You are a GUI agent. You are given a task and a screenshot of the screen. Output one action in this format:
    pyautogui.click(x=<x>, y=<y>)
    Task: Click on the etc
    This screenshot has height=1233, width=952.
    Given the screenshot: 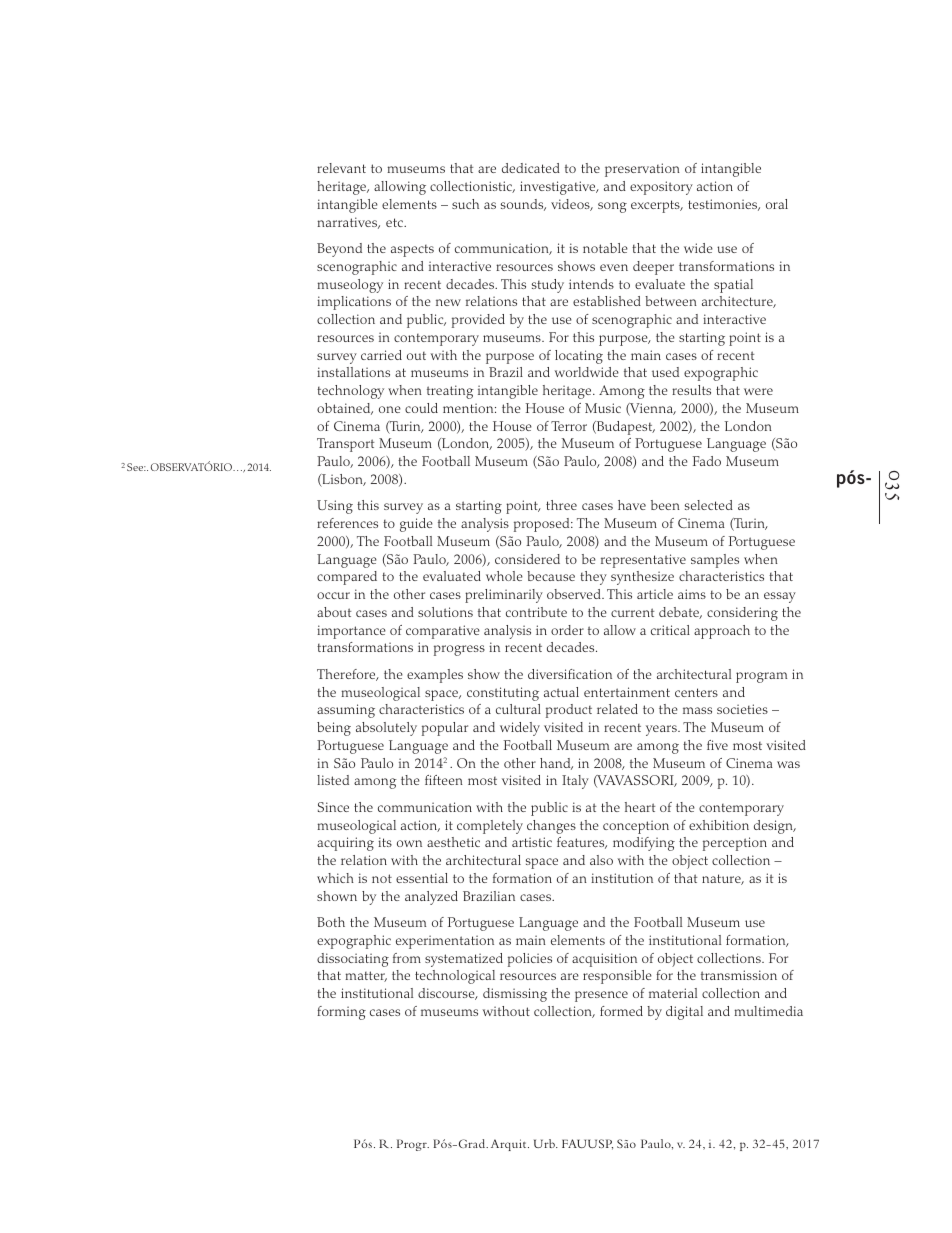 What is the action you would take?
    pyautogui.click(x=395, y=222)
